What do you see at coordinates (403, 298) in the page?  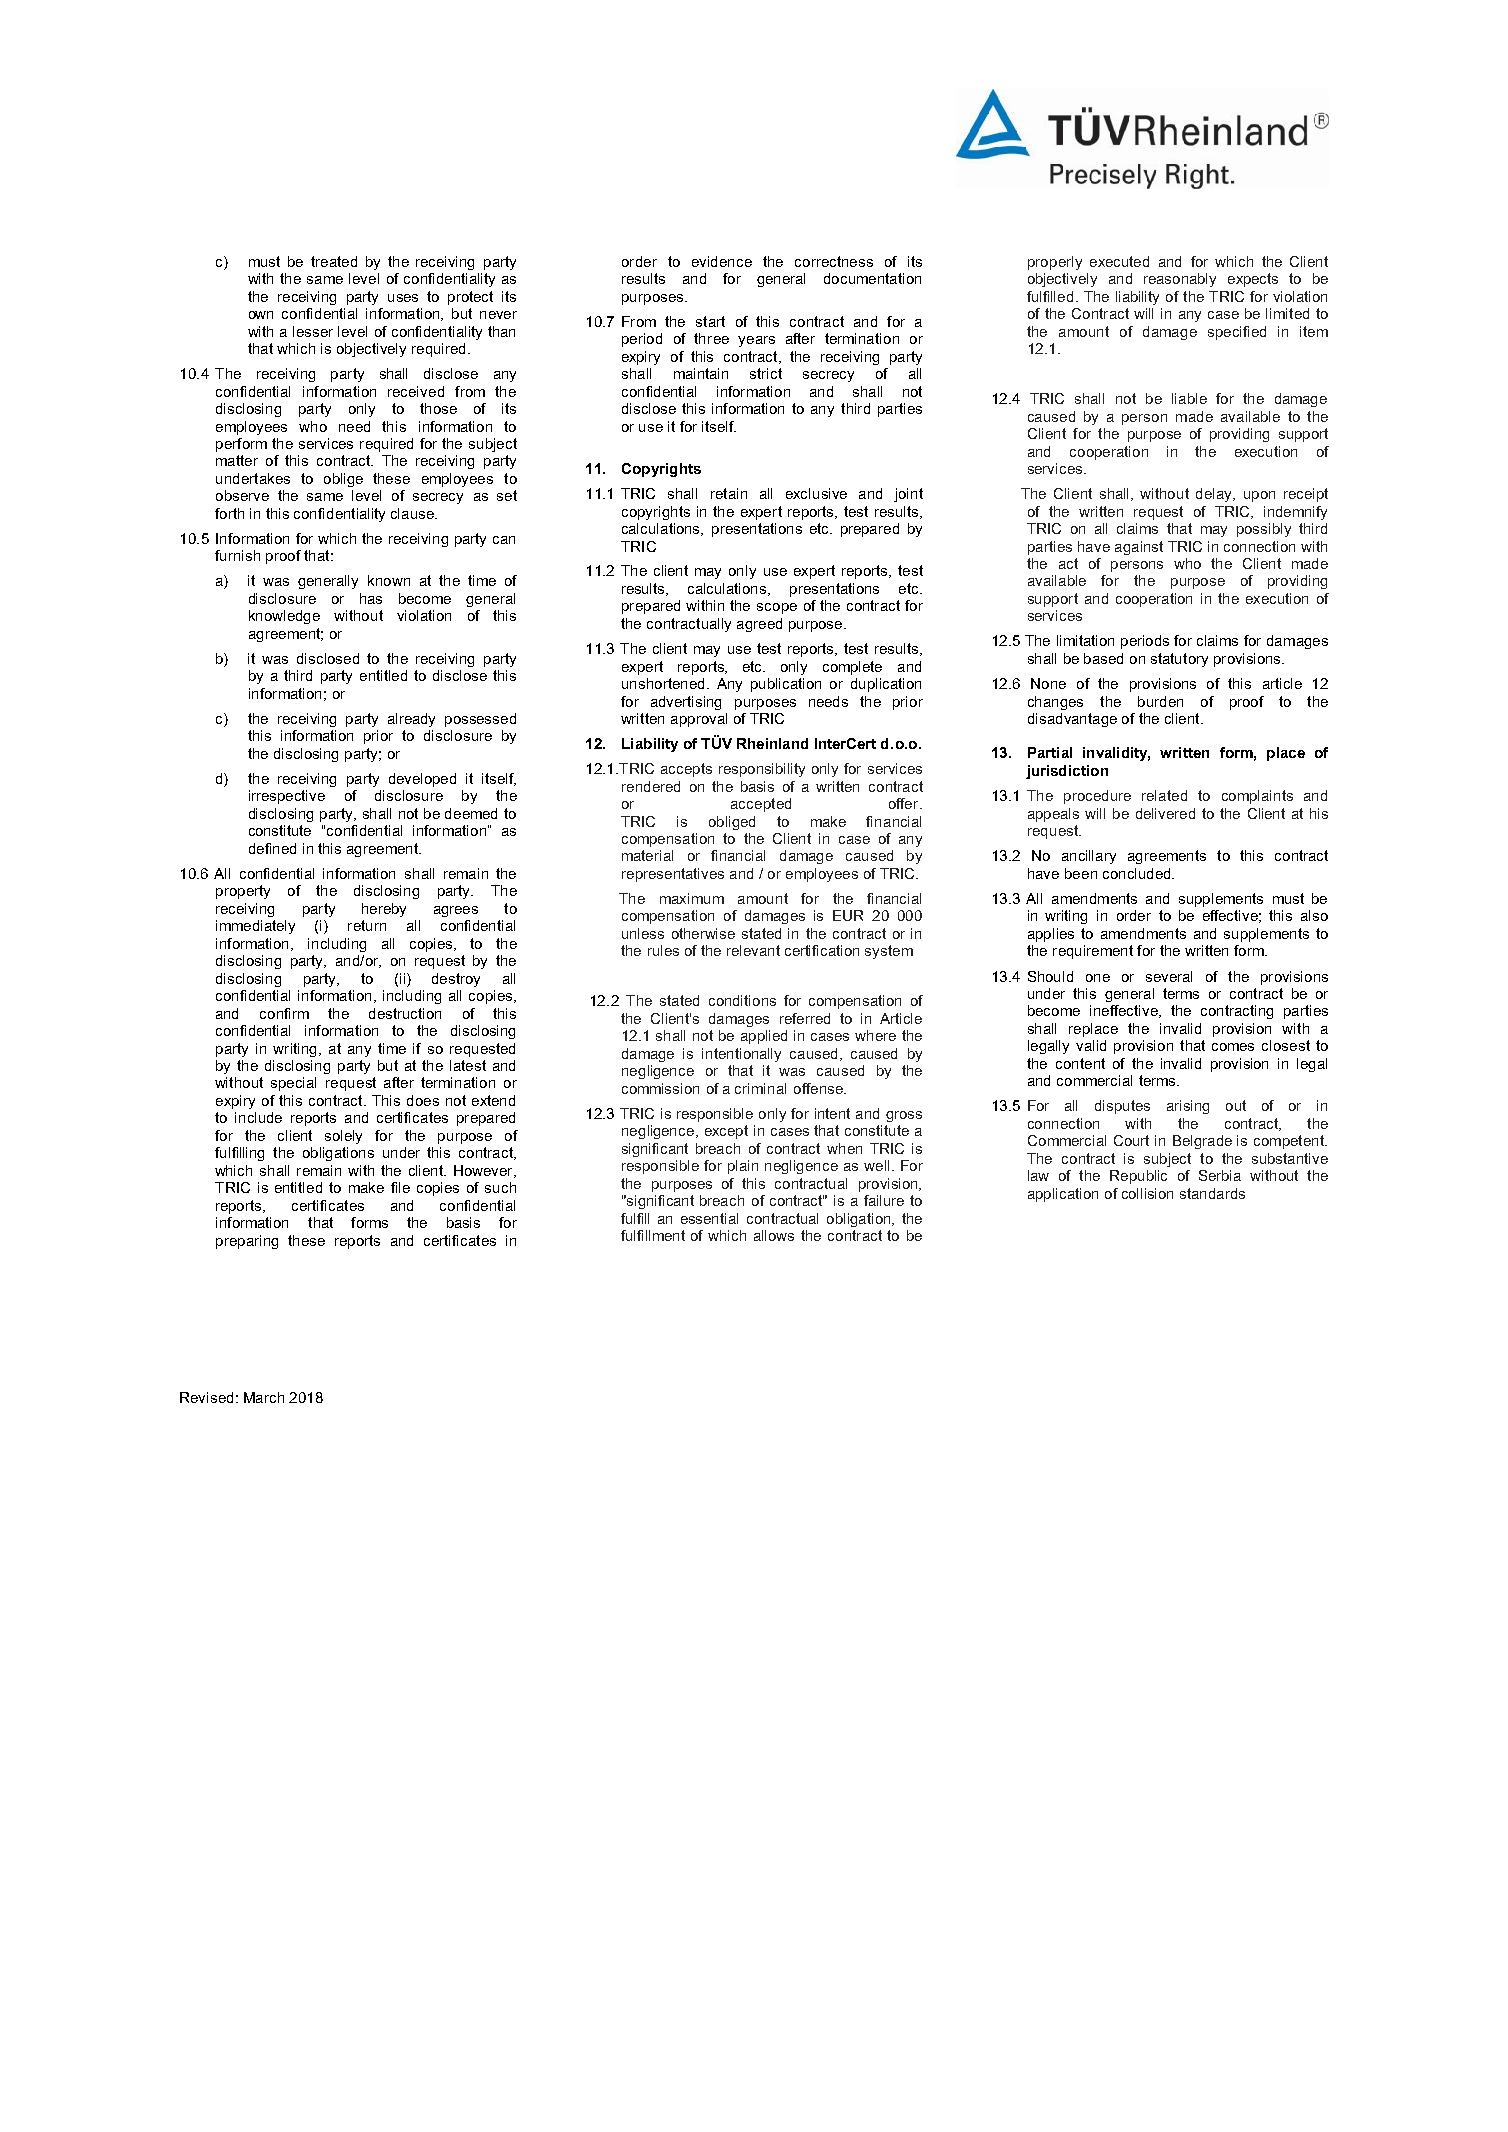 I see `uses` at bounding box center [403, 298].
